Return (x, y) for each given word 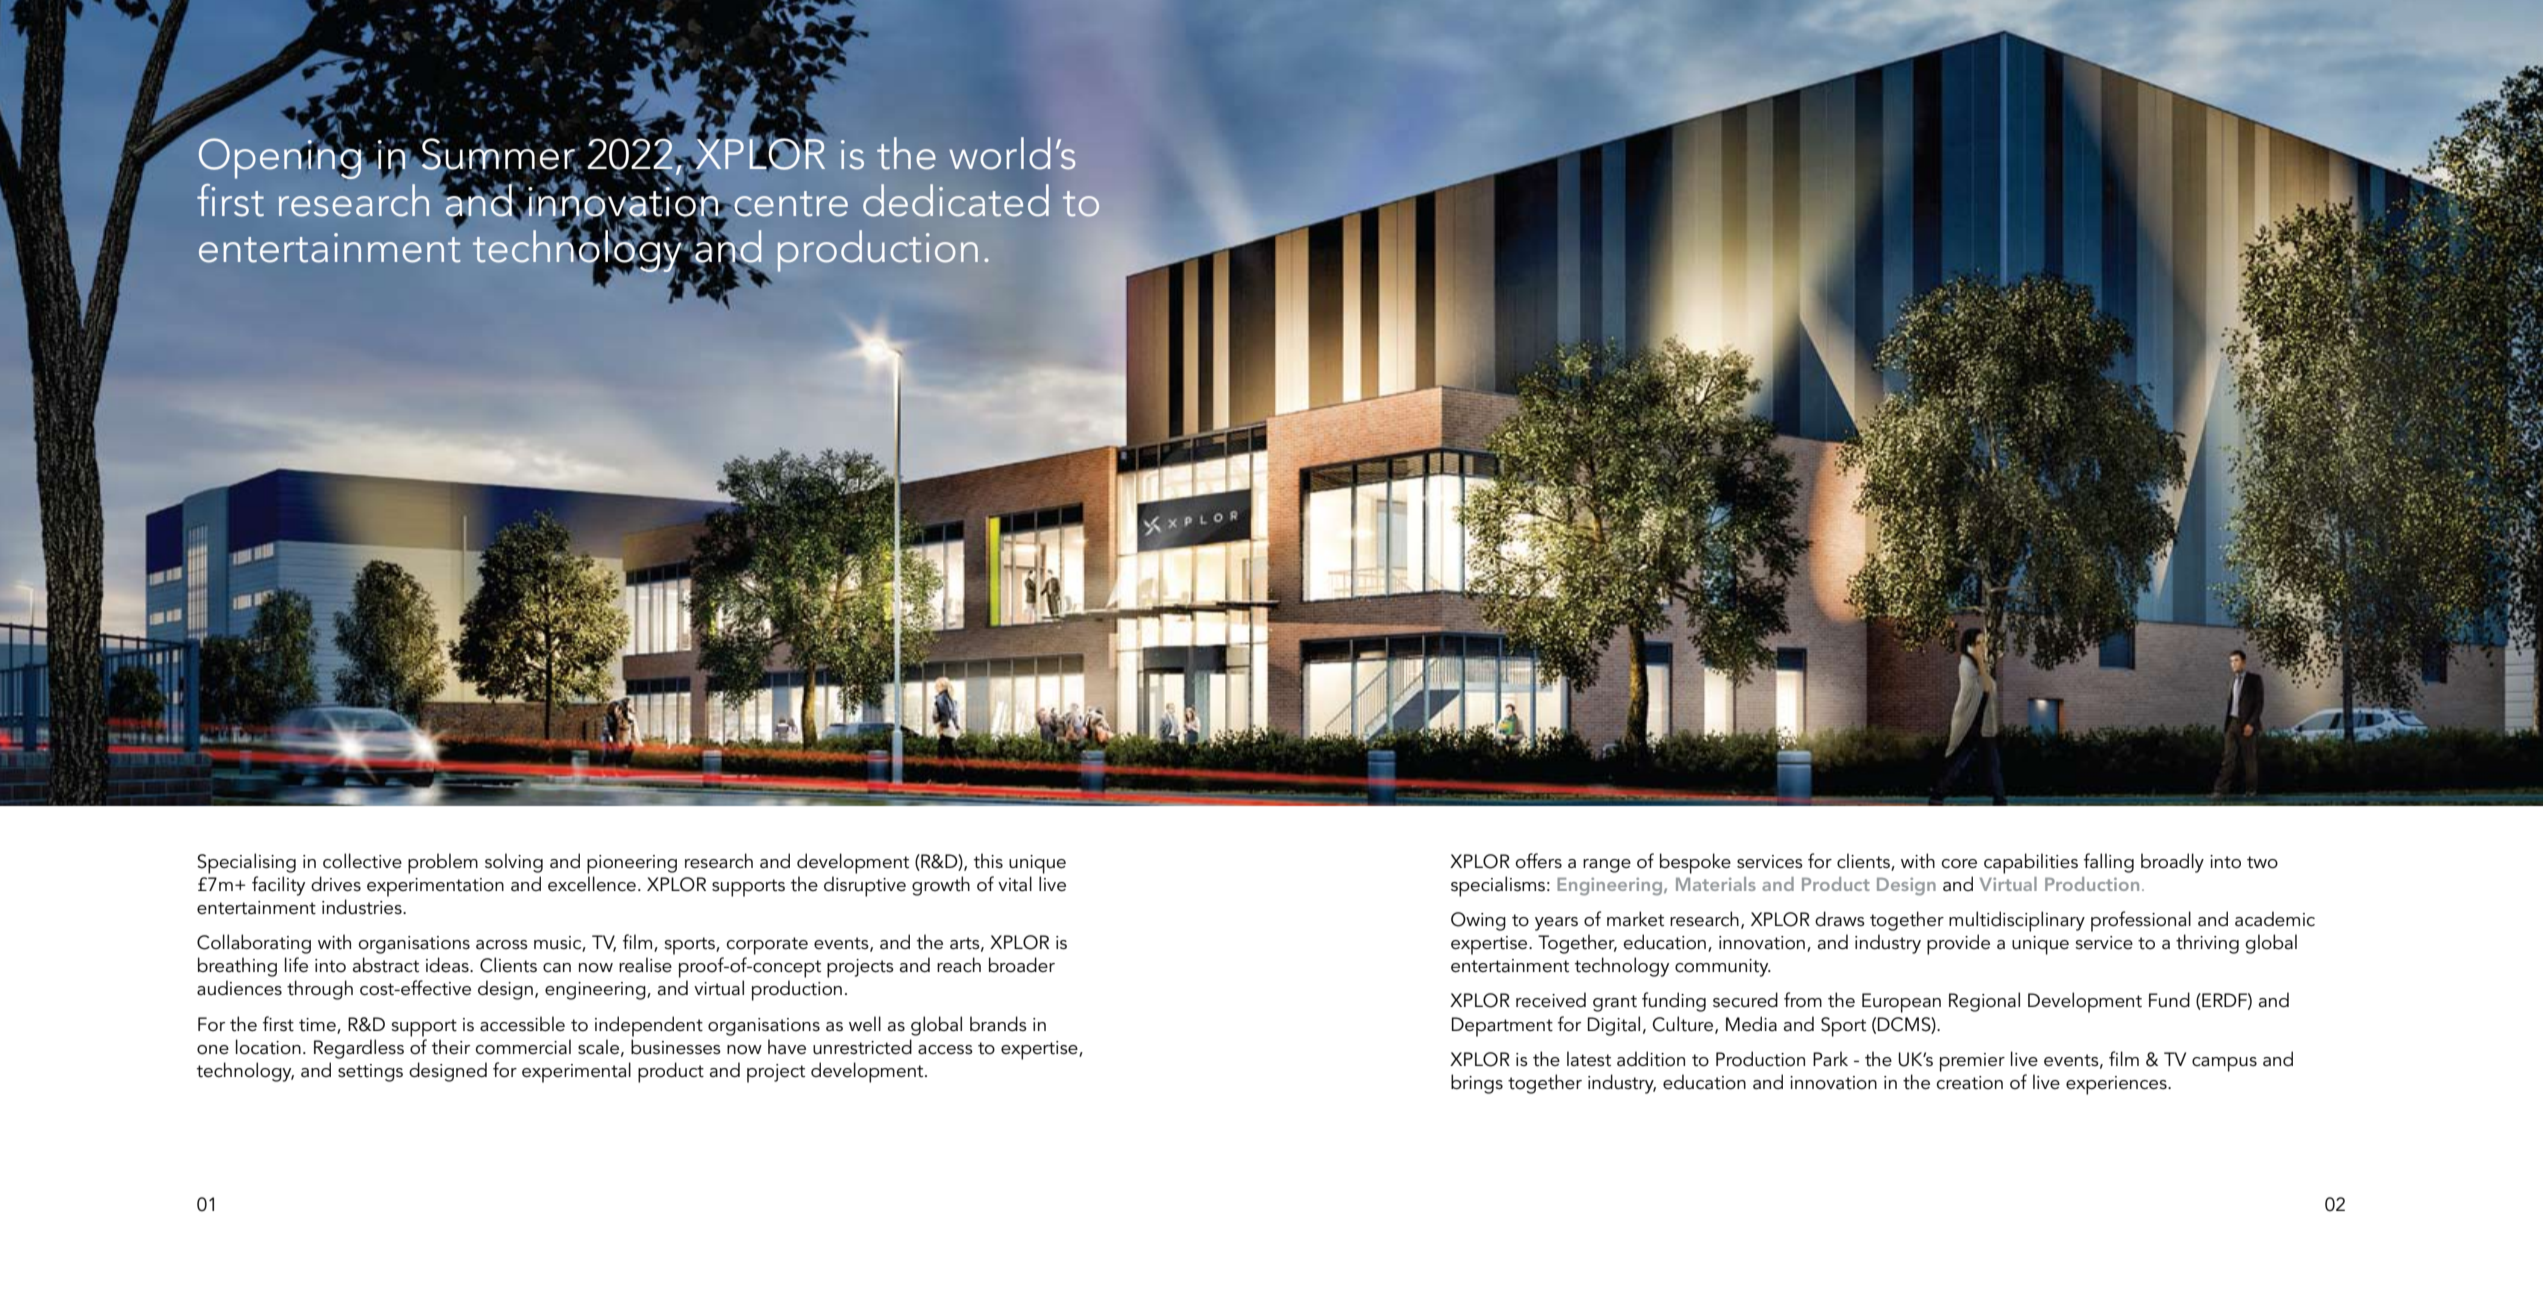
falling (2109, 863)
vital (1015, 884)
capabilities (2031, 863)
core (1959, 864)
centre (791, 204)
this (988, 861)
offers (1538, 861)
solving (514, 863)
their (451, 1047)
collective (362, 861)
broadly (2172, 863)
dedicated (956, 200)
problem (443, 863)
